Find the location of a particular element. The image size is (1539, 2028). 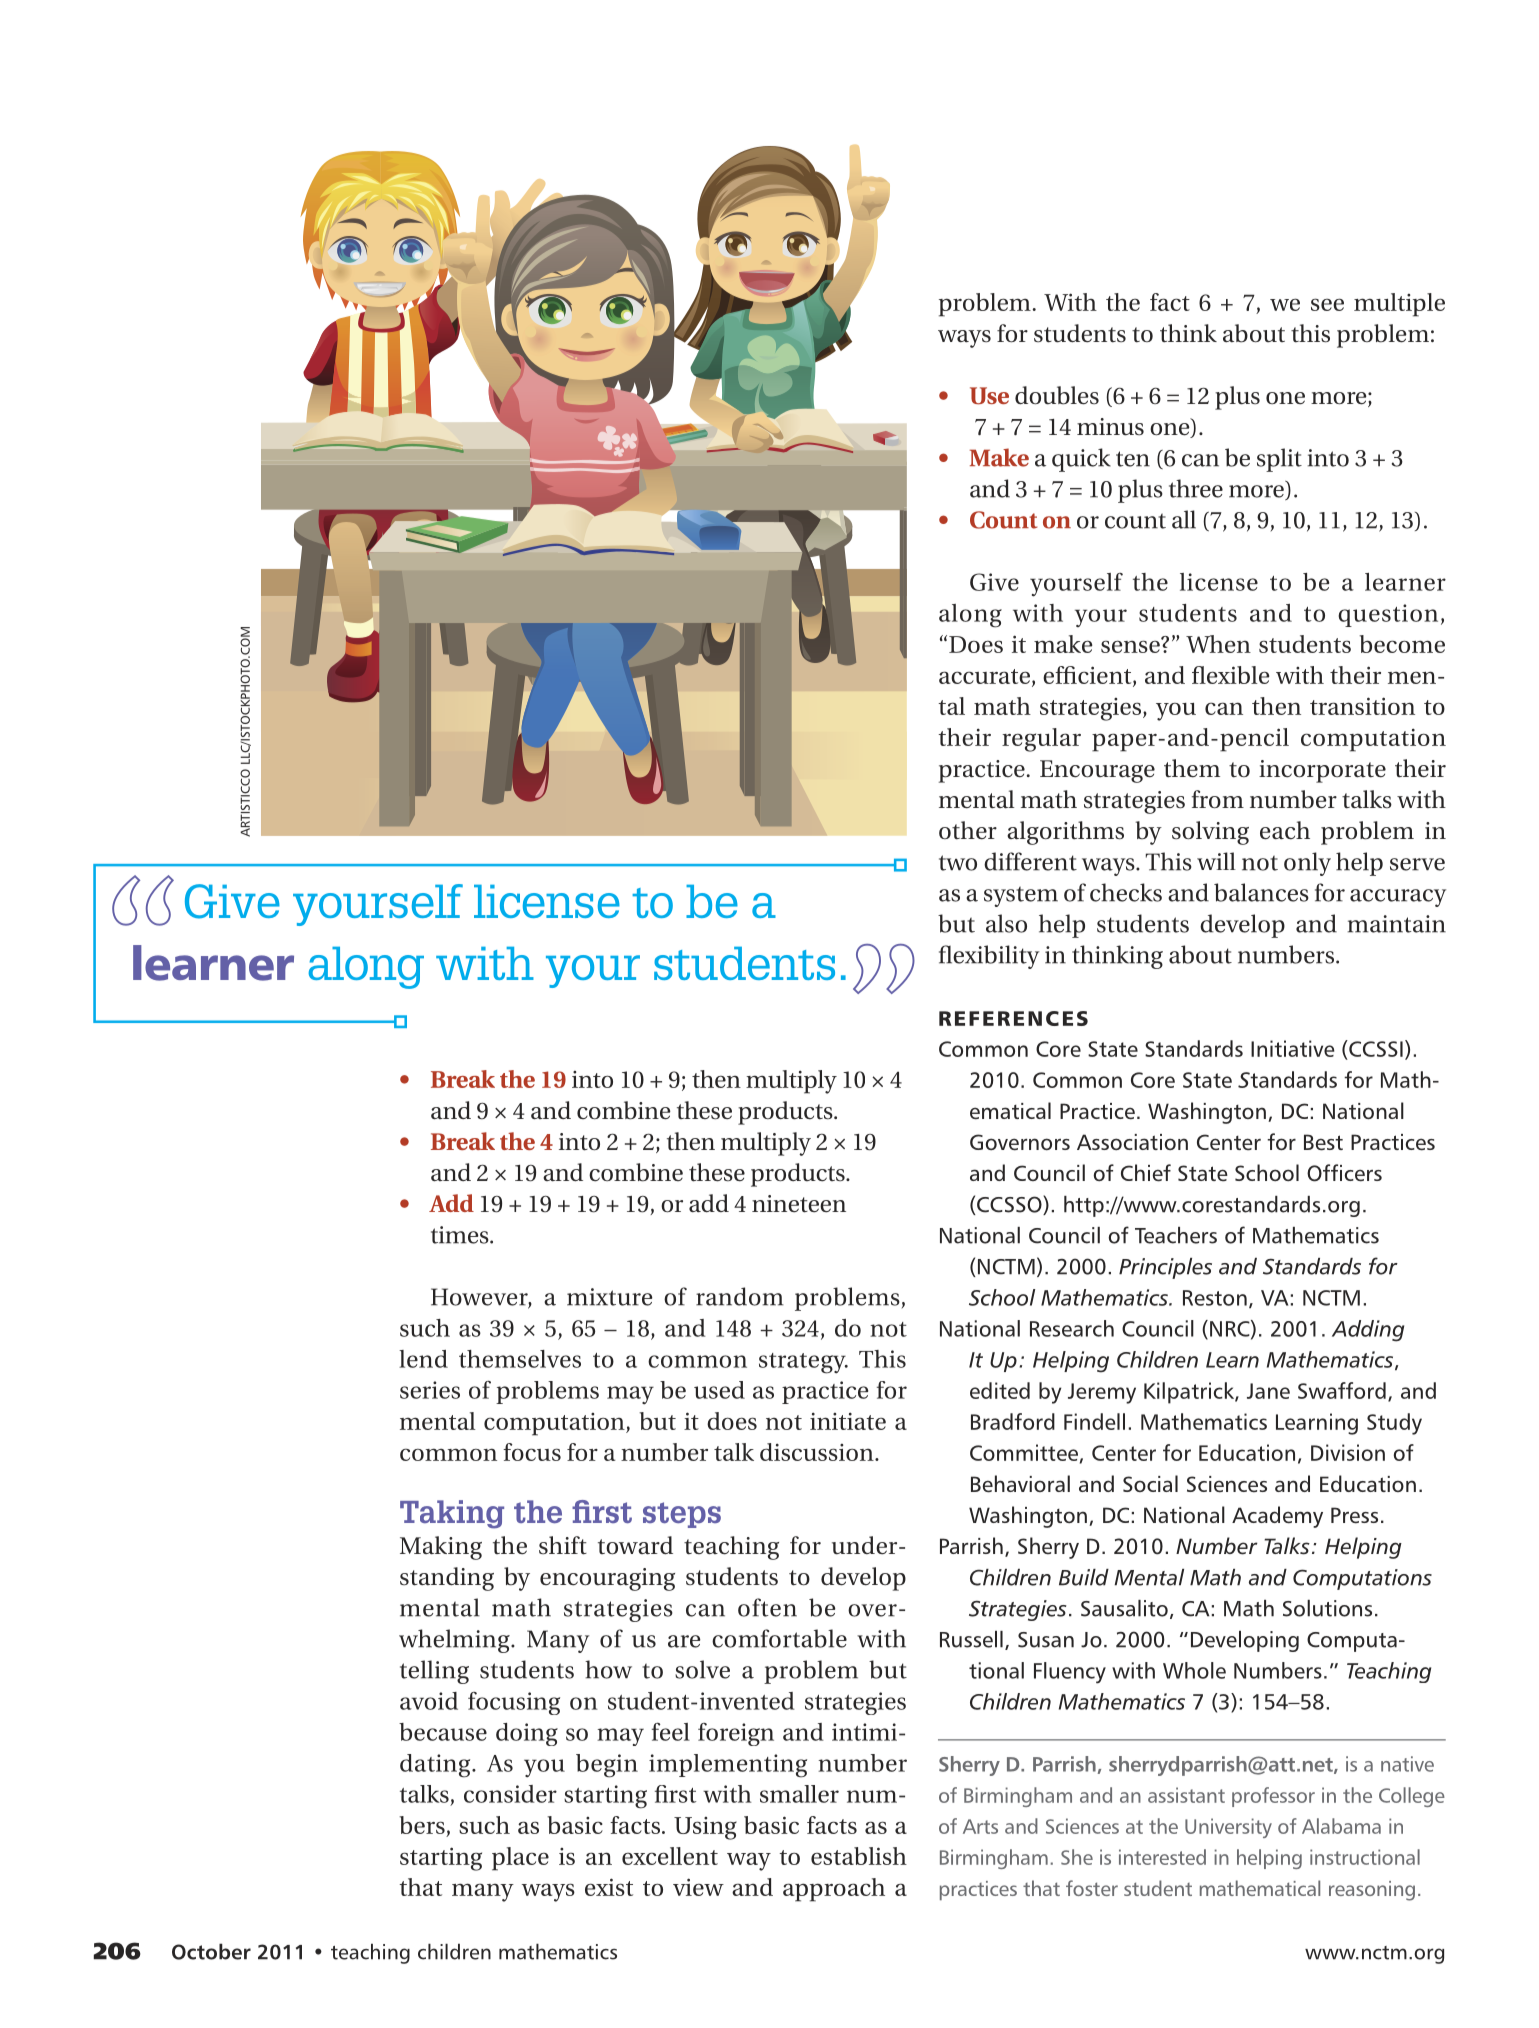

quick is located at coordinates (1081, 460).
